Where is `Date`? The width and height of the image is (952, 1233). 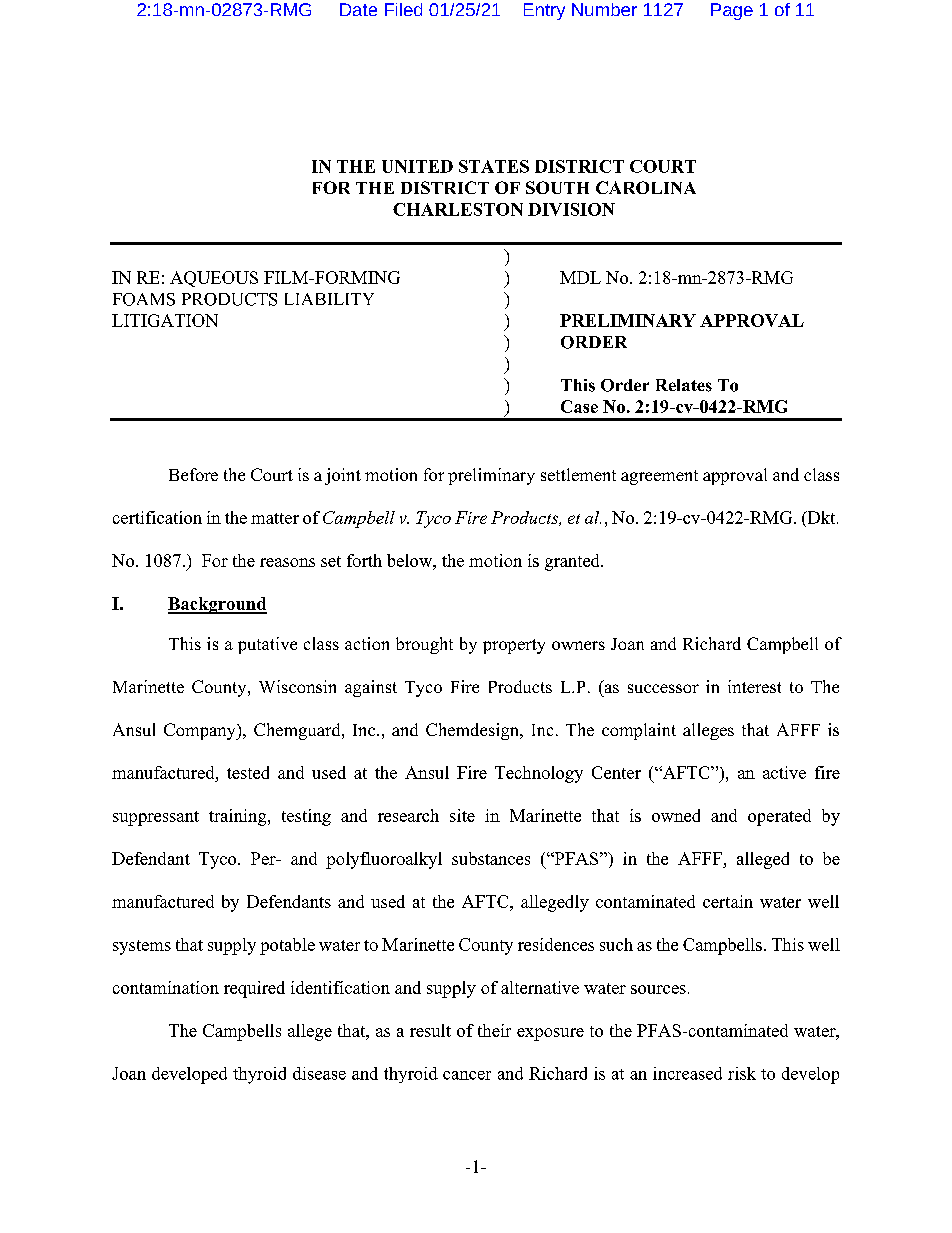
Date is located at coordinates (358, 9).
